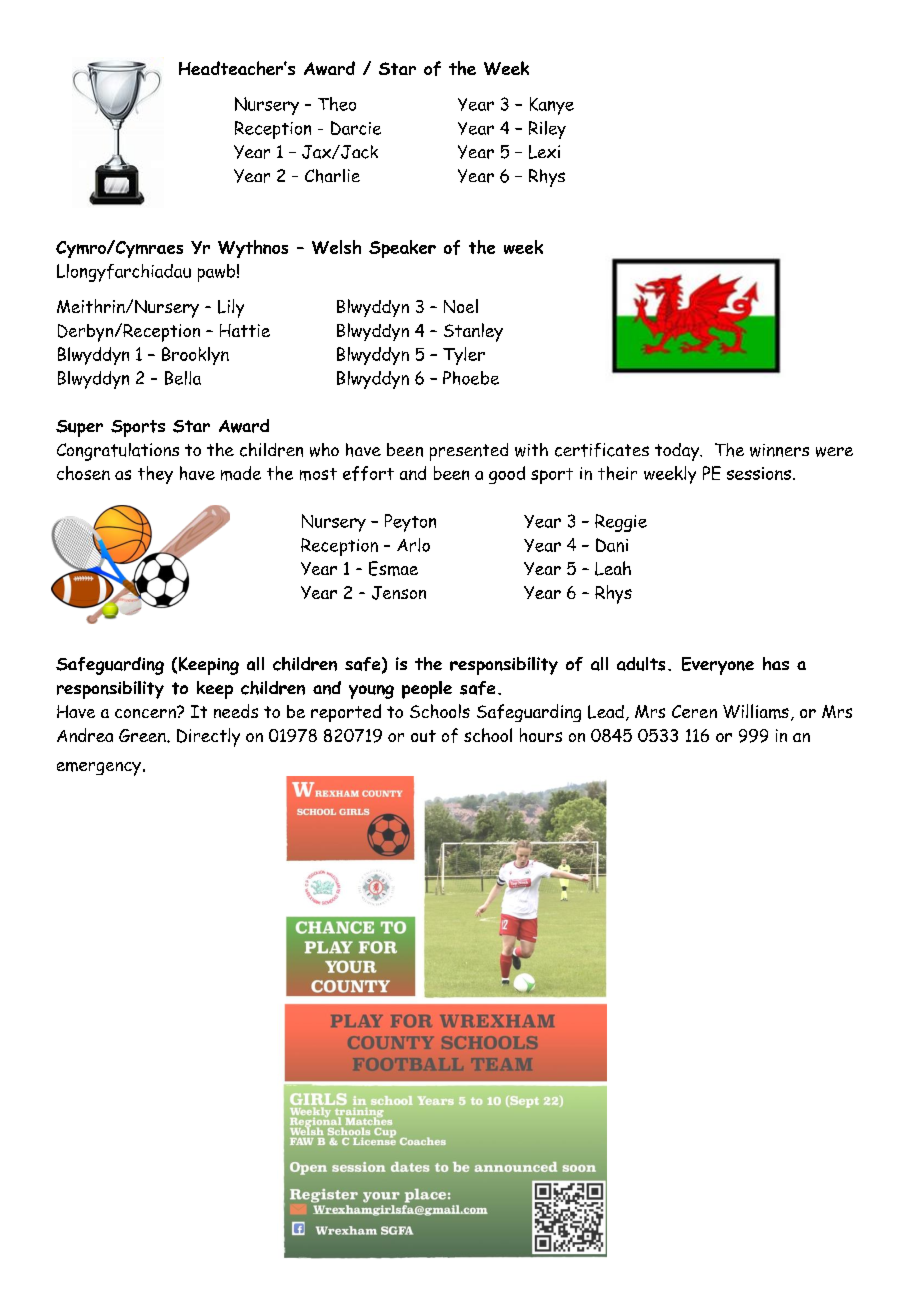  I want to click on Congratulations, so click(118, 452).
